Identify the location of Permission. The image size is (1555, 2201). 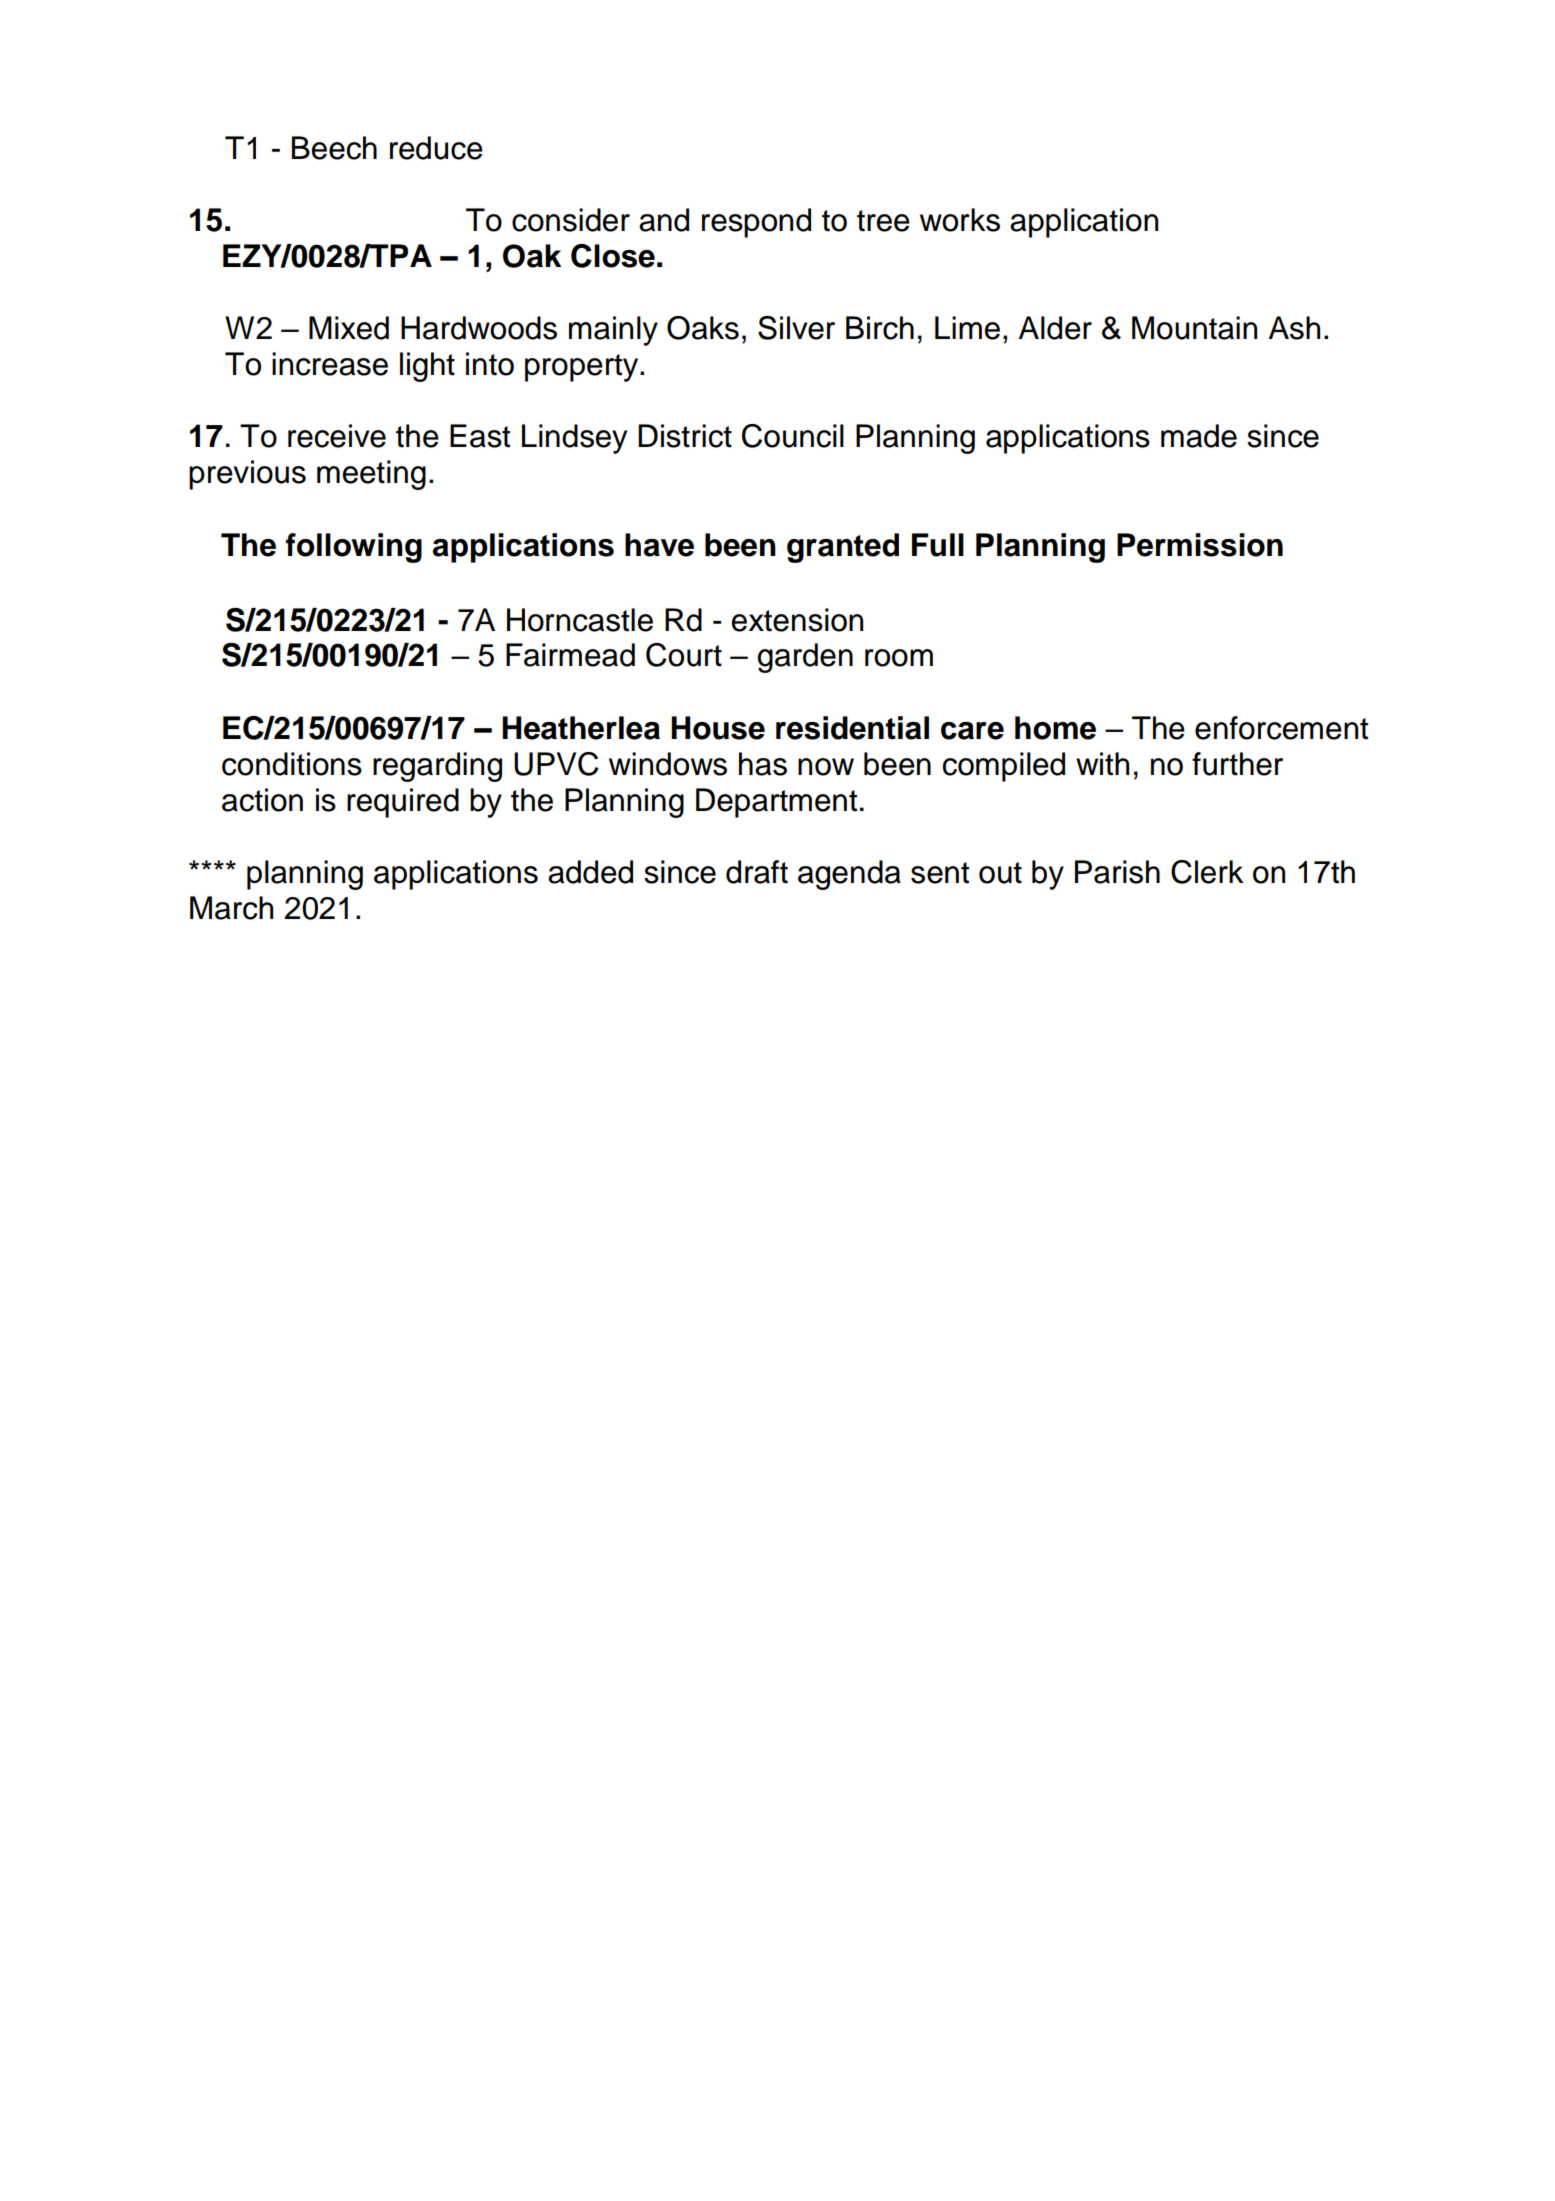
(1200, 545).
